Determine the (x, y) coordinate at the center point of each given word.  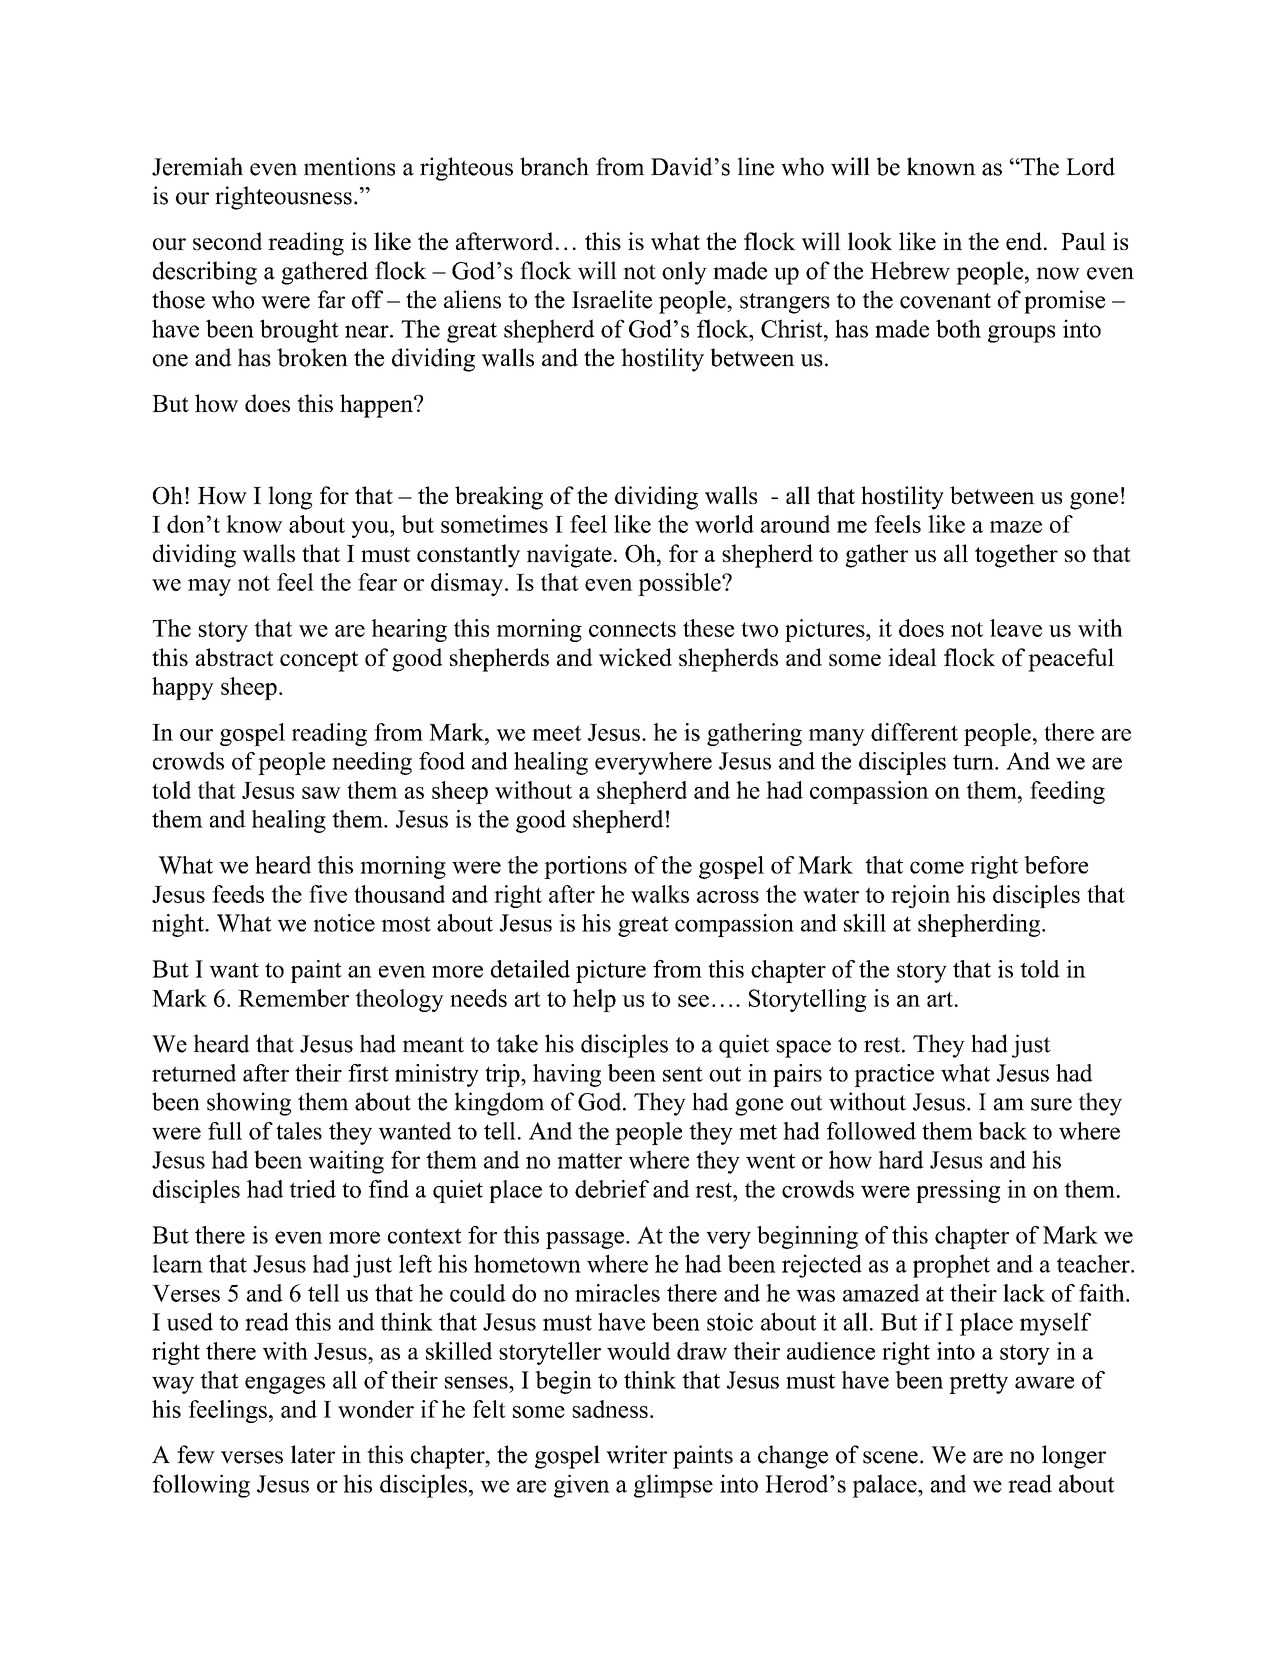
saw (321, 793)
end (1025, 241)
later (313, 1454)
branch (554, 166)
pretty (978, 1383)
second (227, 241)
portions (585, 867)
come (937, 867)
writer (636, 1454)
